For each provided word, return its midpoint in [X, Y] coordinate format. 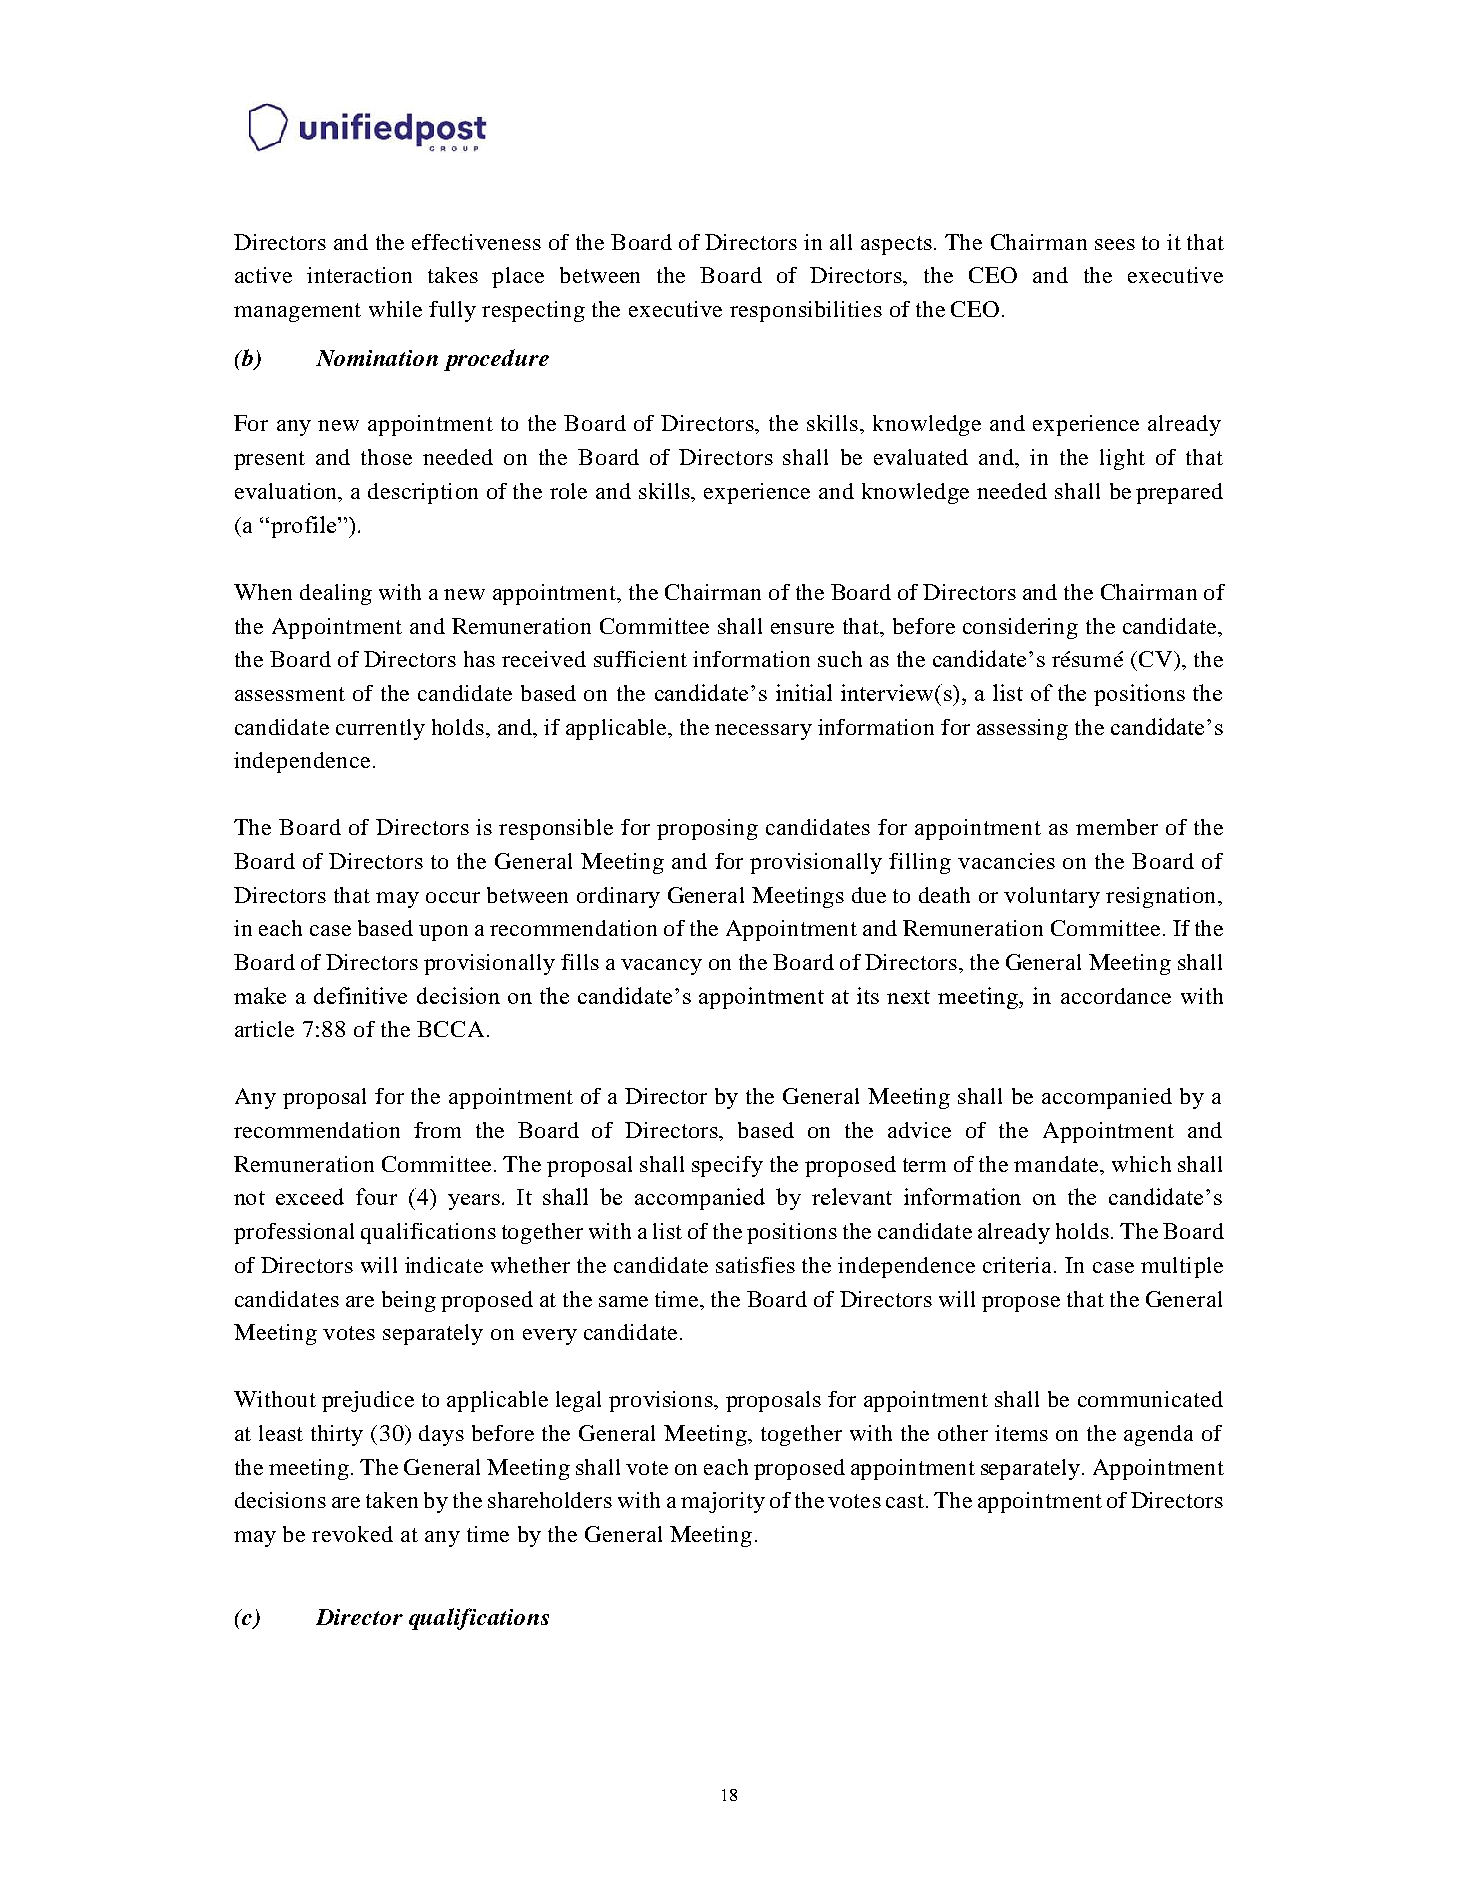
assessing [1022, 729]
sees [1115, 244]
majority [723, 1502]
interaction [359, 275]
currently [380, 729]
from [437, 1130]
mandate [1057, 1164]
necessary [763, 732]
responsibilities [806, 311]
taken [392, 1500]
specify [727, 1166]
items [1021, 1433]
